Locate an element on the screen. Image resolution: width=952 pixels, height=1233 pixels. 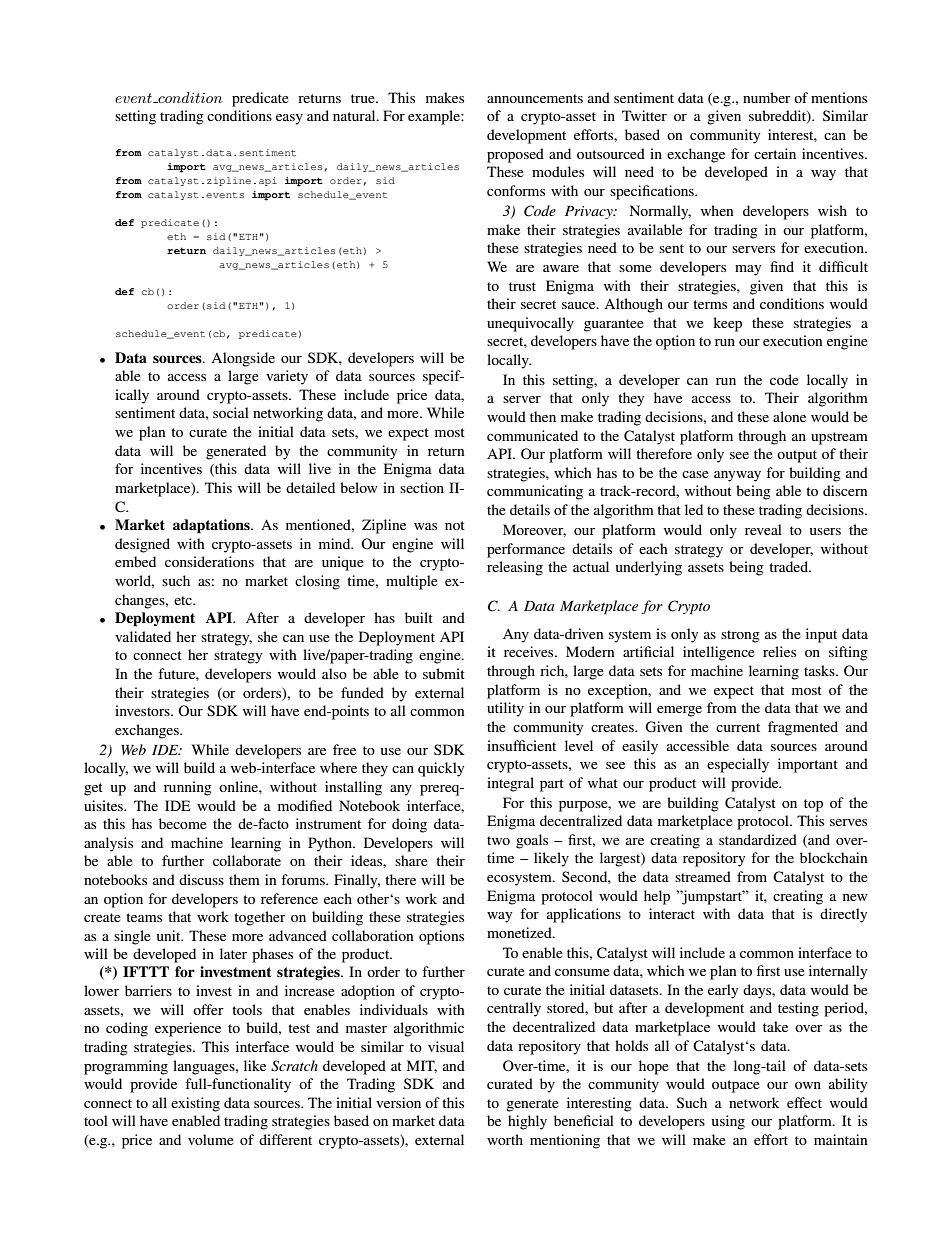
existing is located at coordinates (195, 1104).
